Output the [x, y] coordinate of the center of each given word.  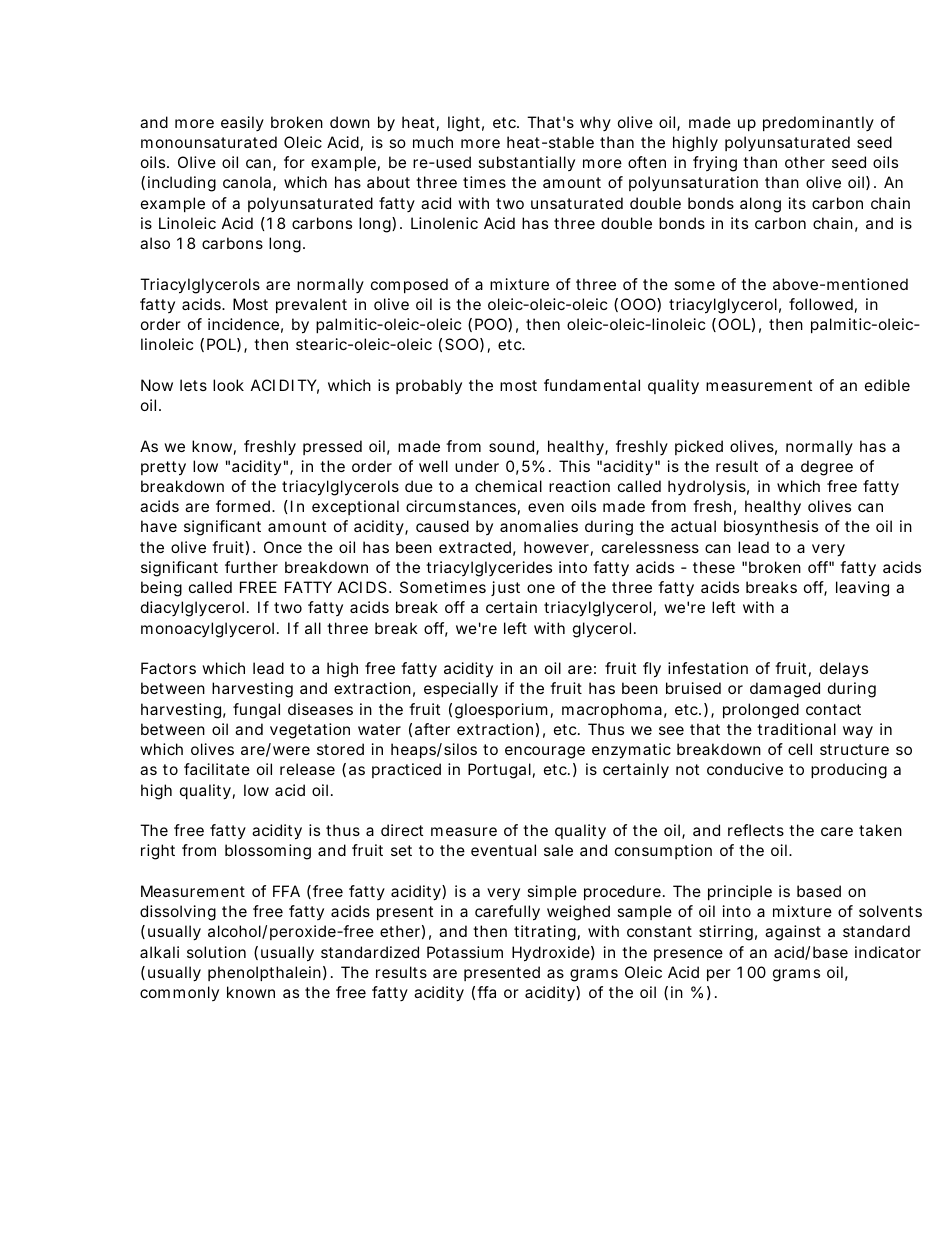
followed [821, 304]
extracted [475, 547]
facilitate [217, 769]
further [251, 567]
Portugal [499, 771]
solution [216, 952]
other [805, 162]
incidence [243, 324]
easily [242, 123]
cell [800, 749]
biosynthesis [771, 527]
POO [492, 325]
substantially [526, 163]
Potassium [465, 952]
